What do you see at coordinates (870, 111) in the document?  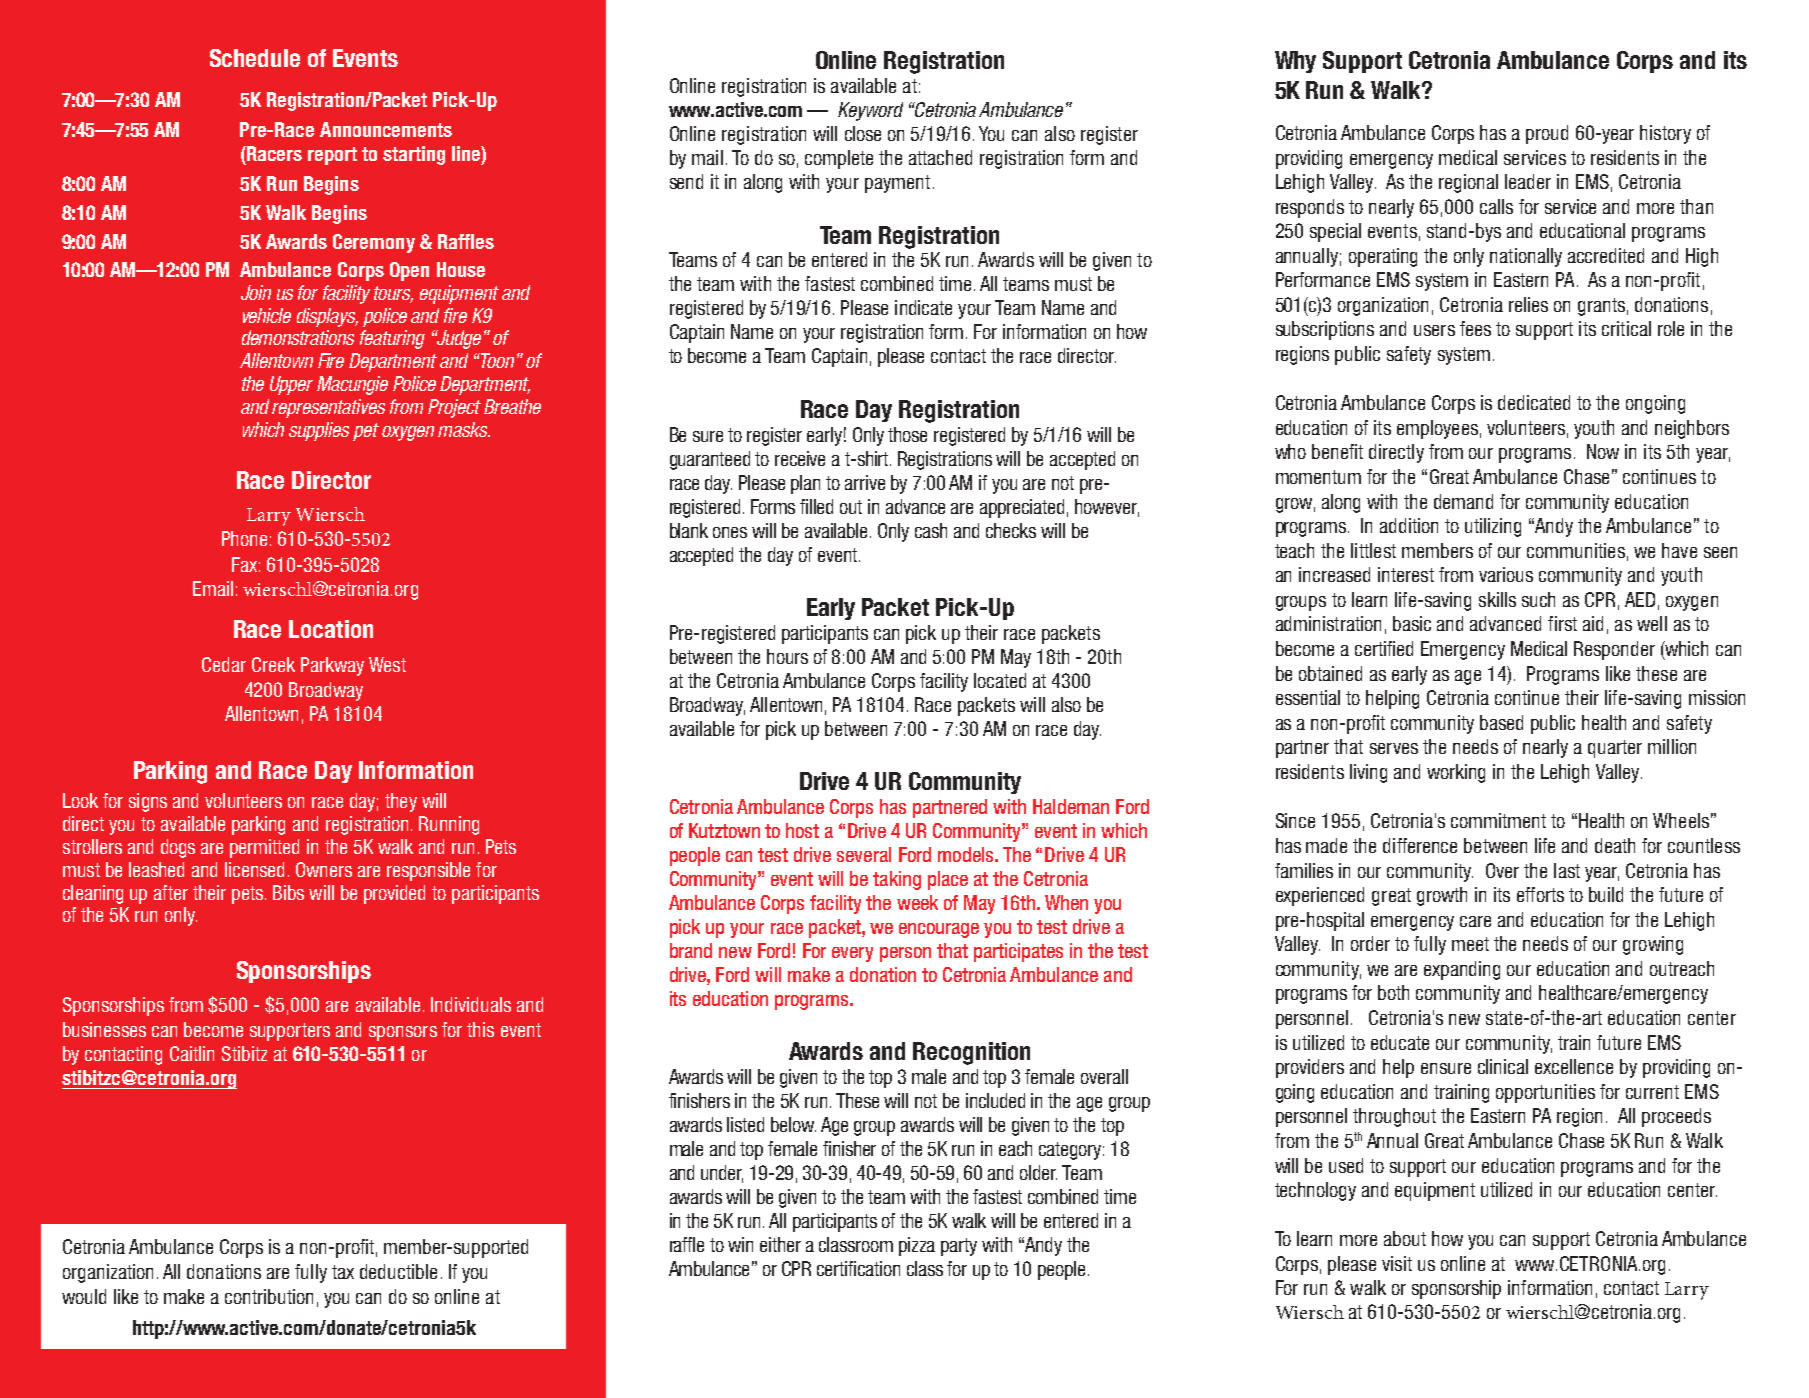 I see `Keyword` at bounding box center [870, 111].
